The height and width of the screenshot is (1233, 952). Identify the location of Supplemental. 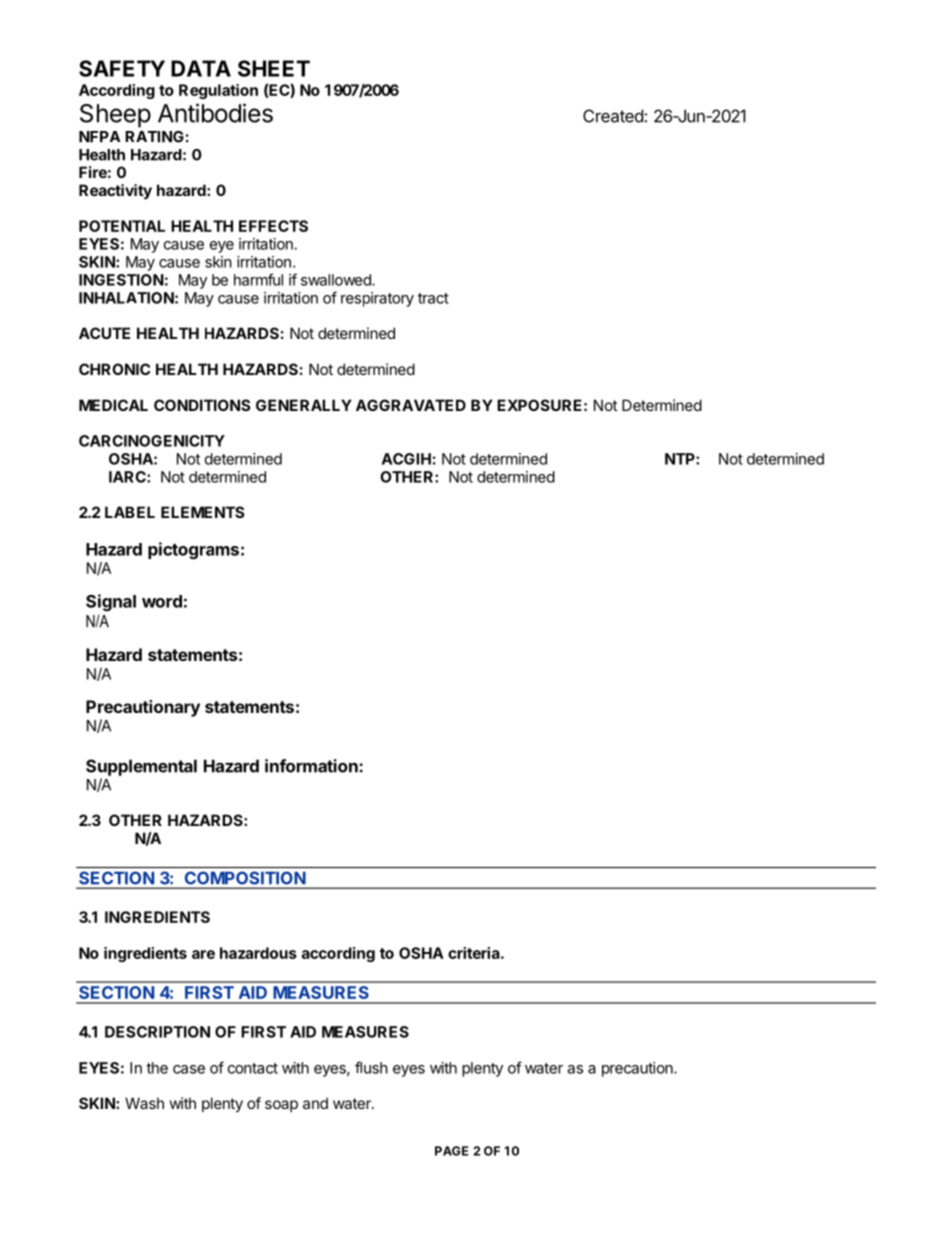
(141, 767).
